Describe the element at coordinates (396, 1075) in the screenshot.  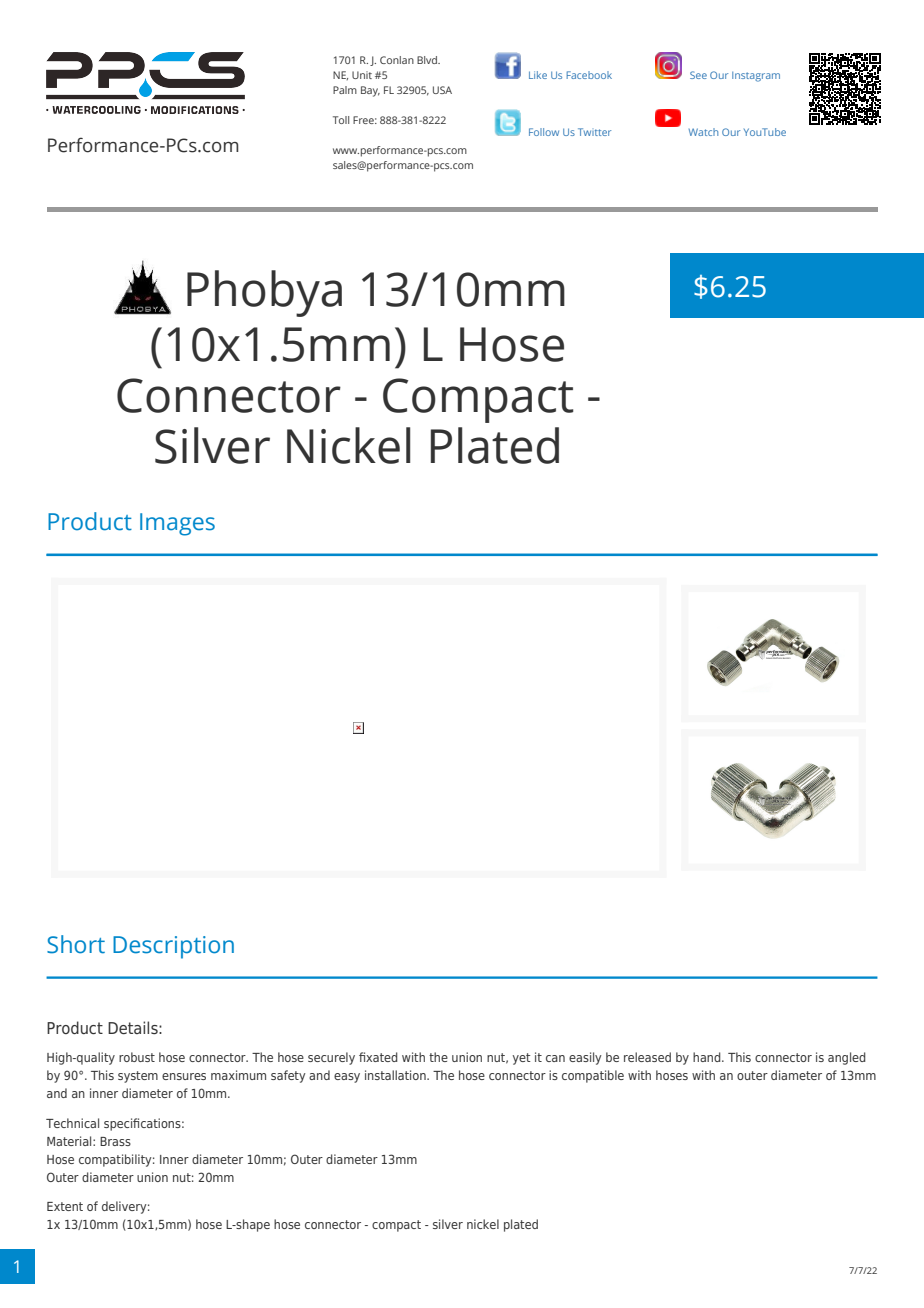
I see `installation` at that location.
